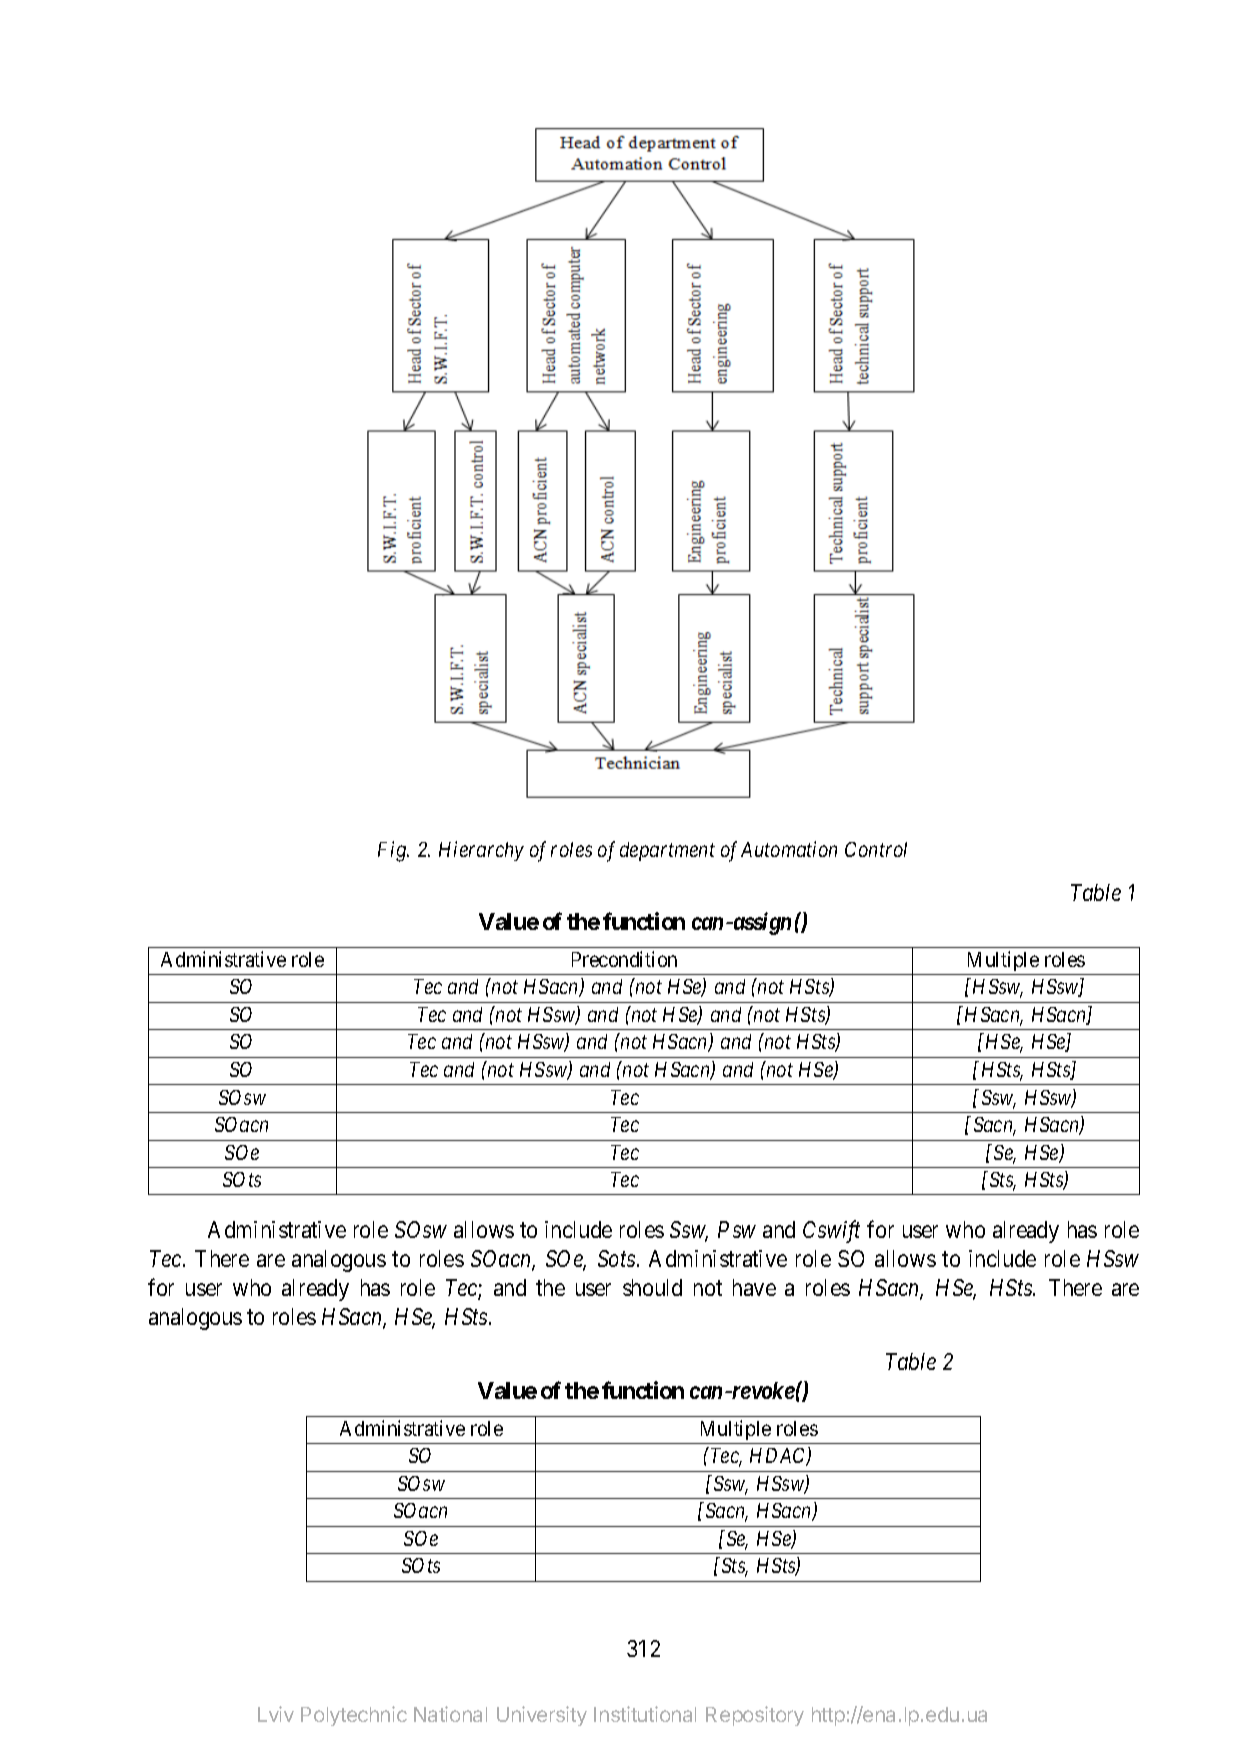 The image size is (1246, 1763). Describe the element at coordinates (393, 851) in the screenshot. I see `Fig` at that location.
